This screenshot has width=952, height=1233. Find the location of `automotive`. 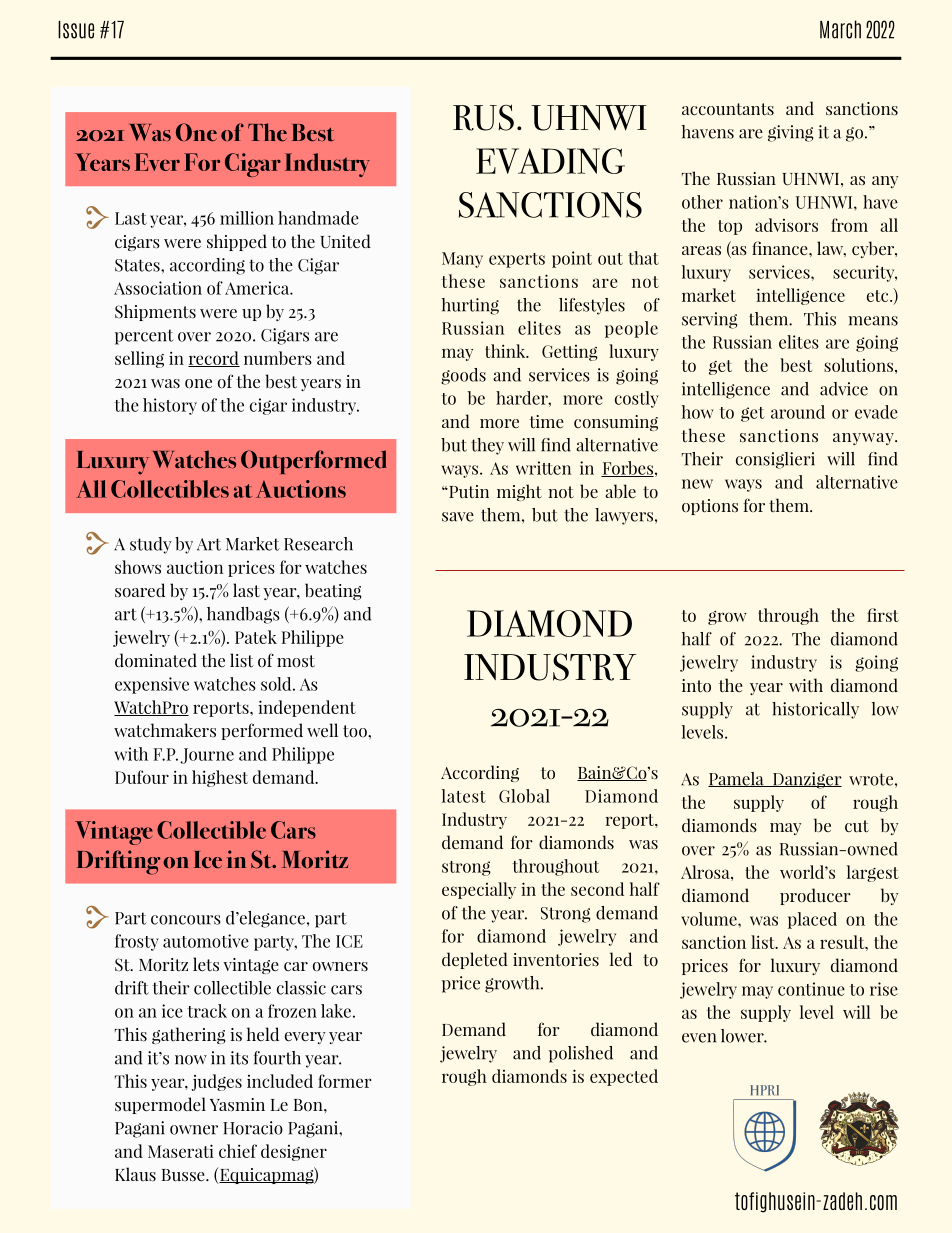

automotive is located at coordinates (206, 941).
